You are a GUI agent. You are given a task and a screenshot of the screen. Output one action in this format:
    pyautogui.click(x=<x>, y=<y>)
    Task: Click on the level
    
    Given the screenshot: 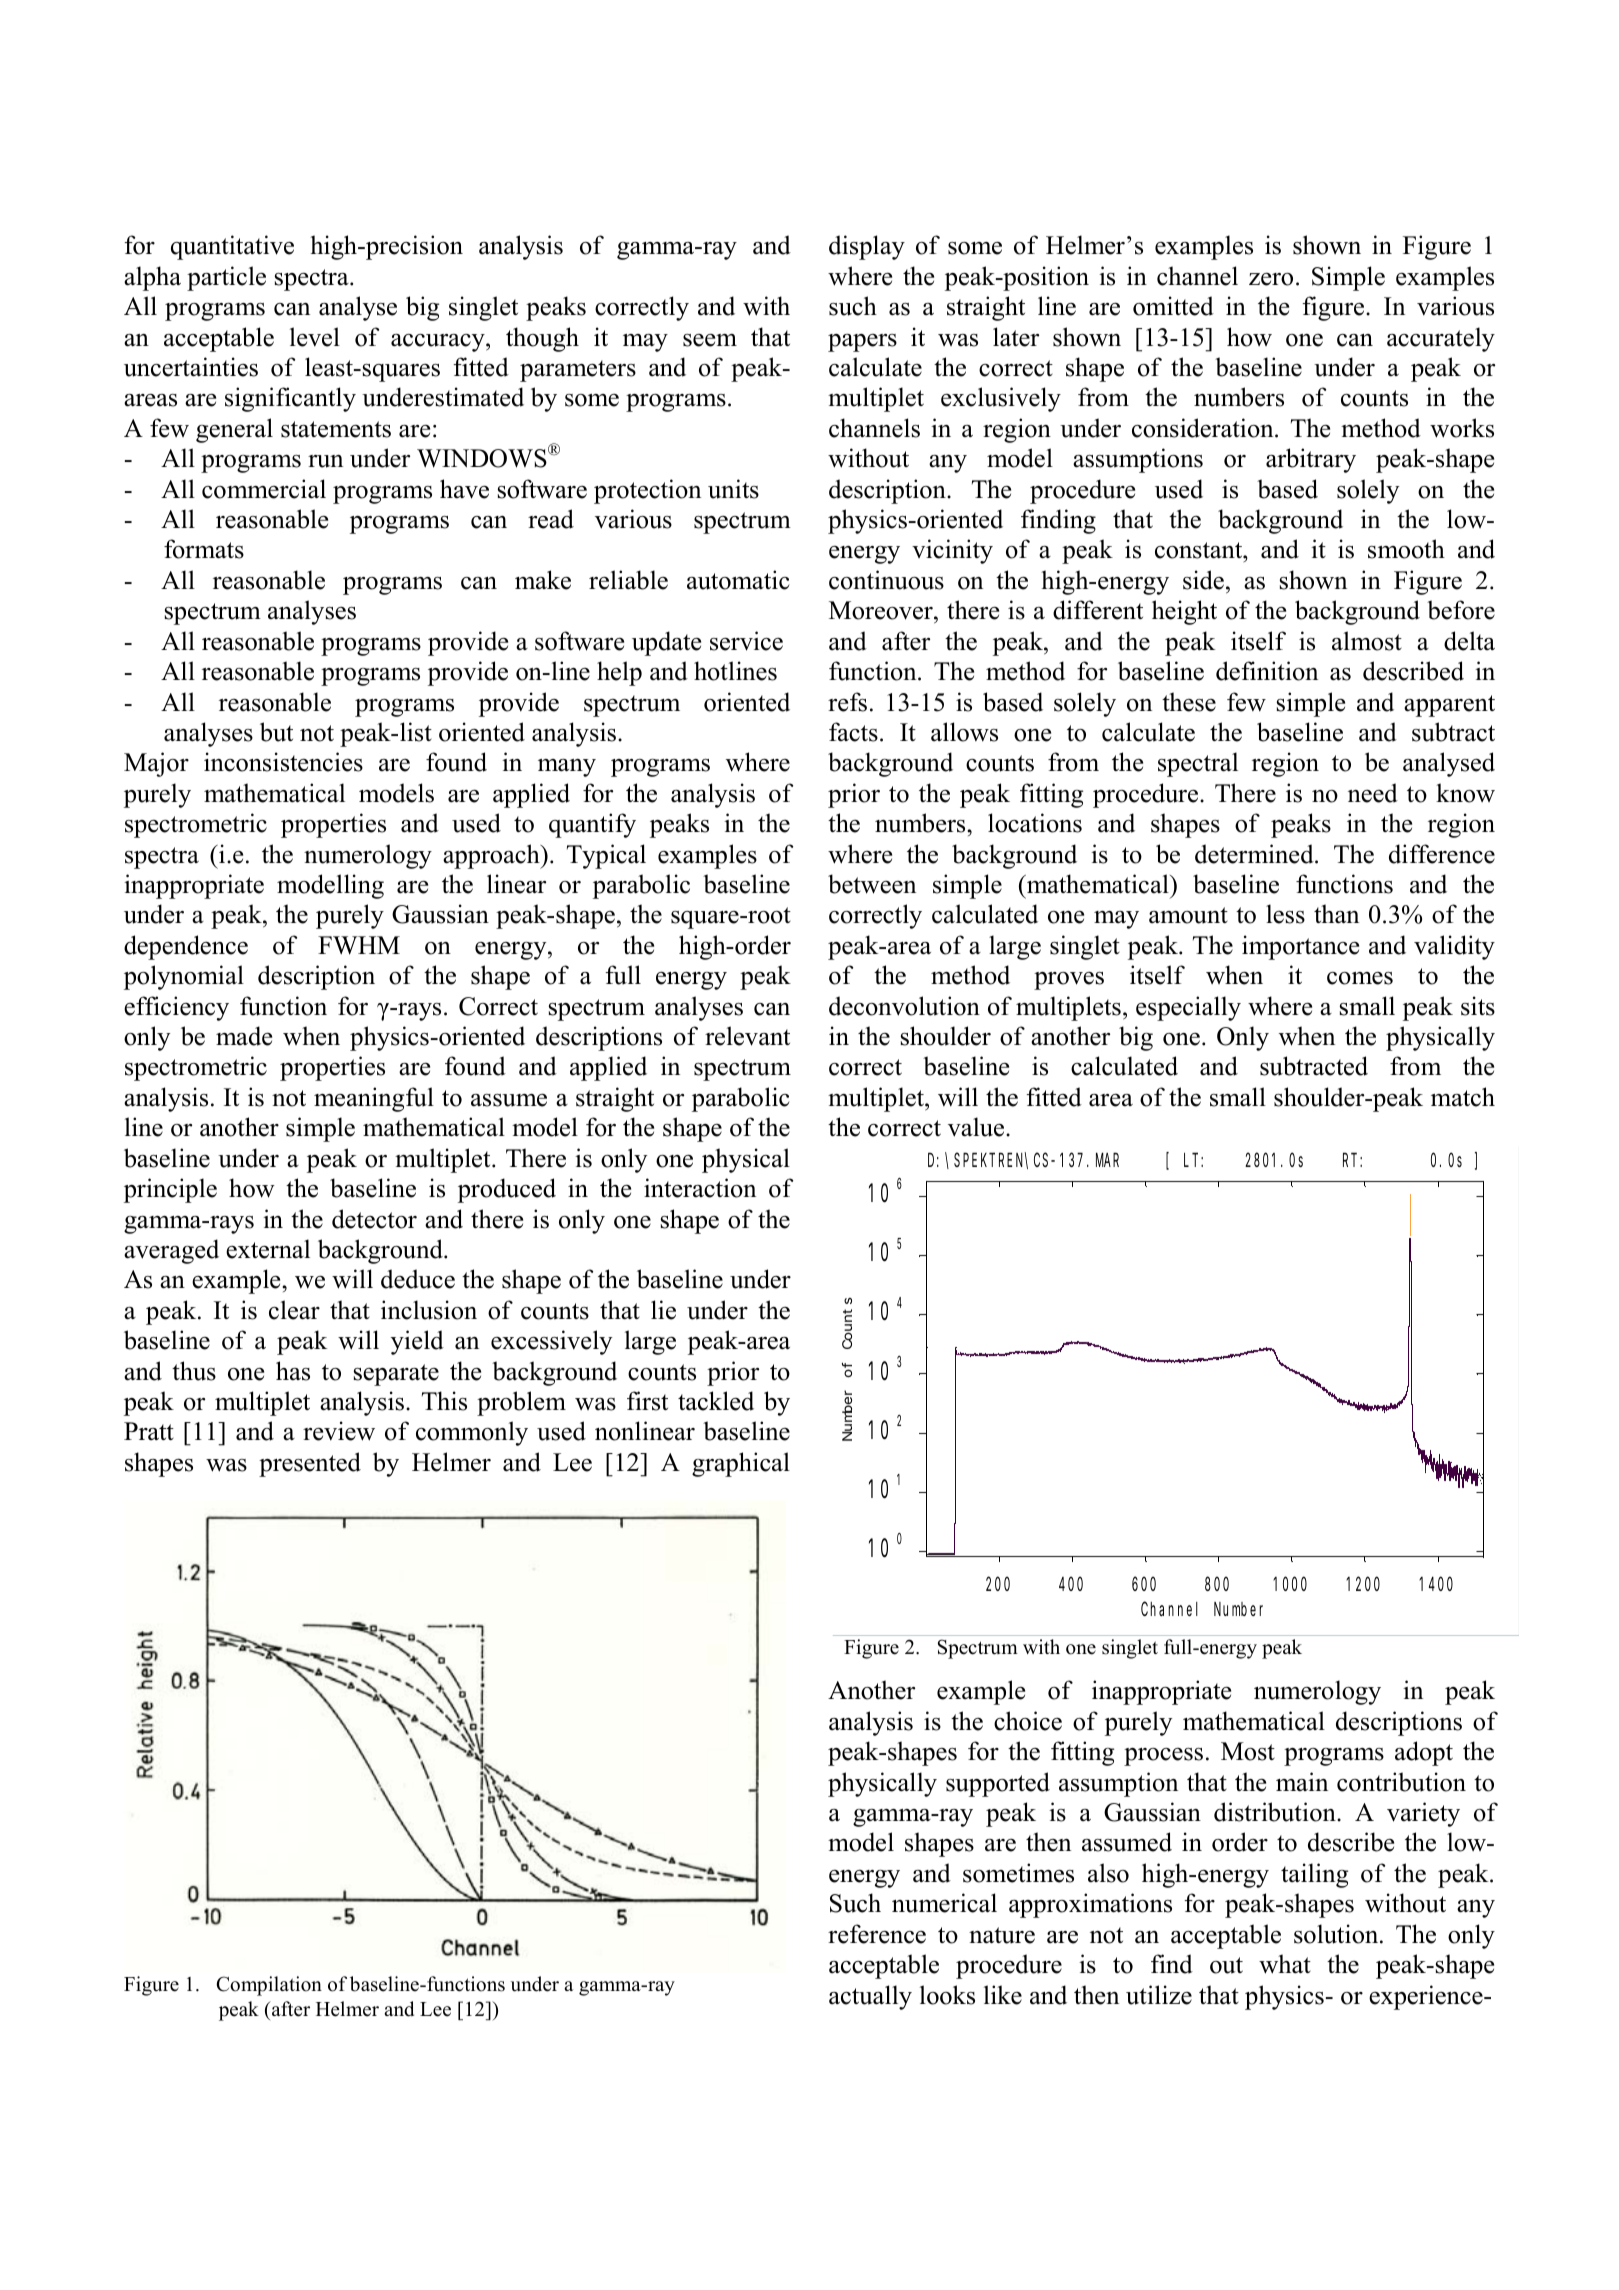 What is the action you would take?
    pyautogui.click(x=315, y=337)
